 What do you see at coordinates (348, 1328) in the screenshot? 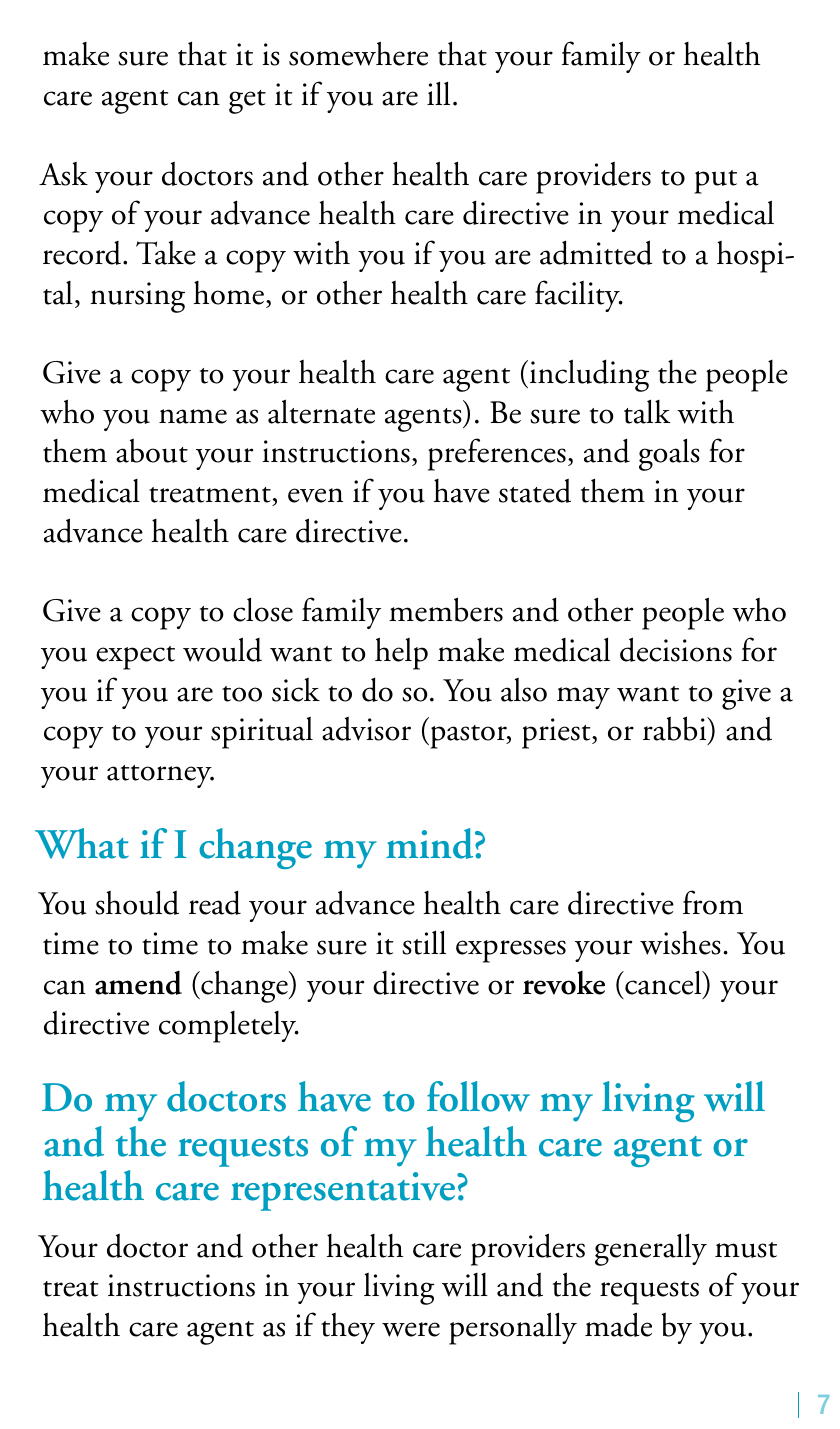
I see `they` at bounding box center [348, 1328].
